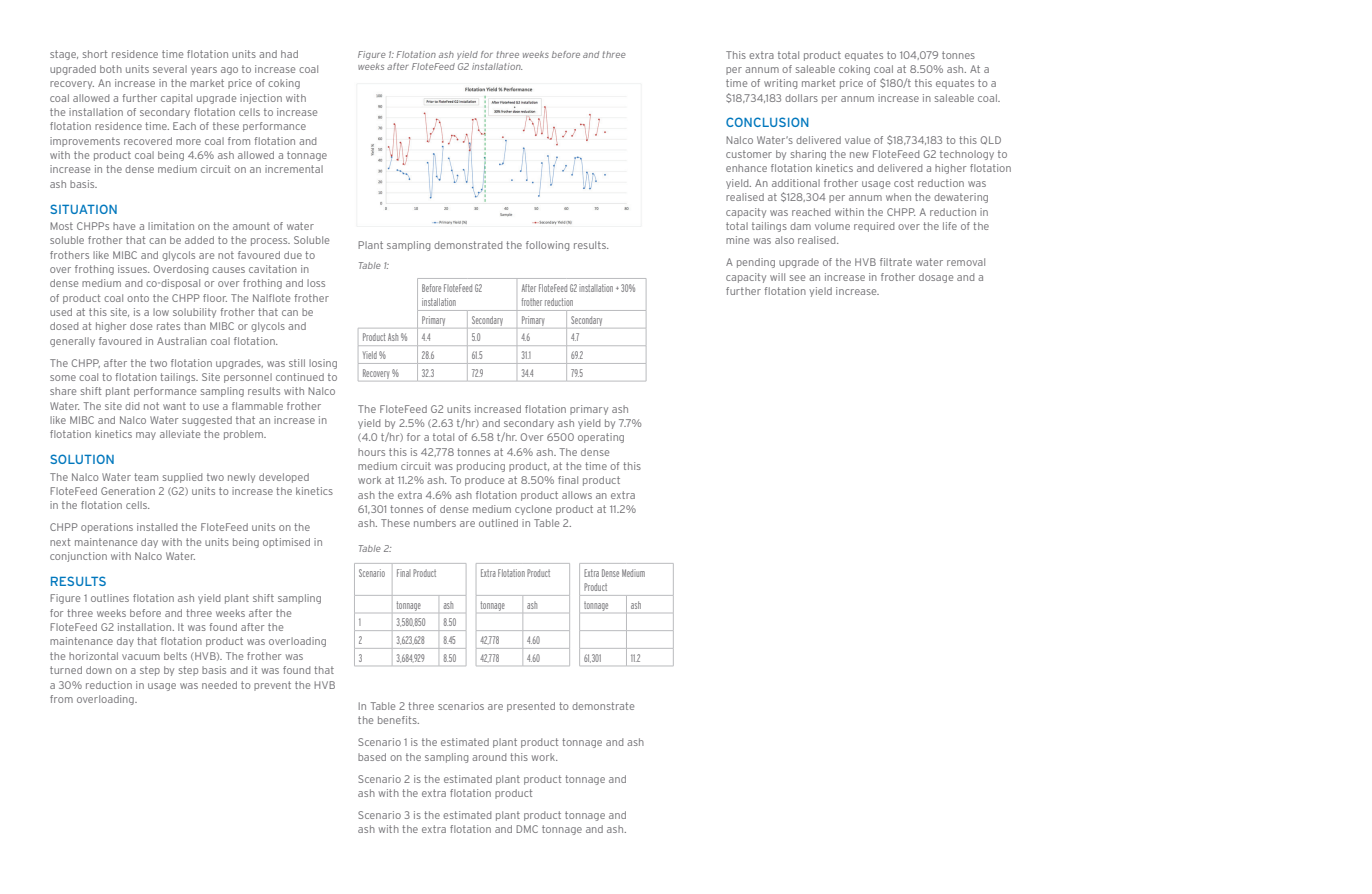 This screenshot has width=1372, height=894. What do you see at coordinates (498, 523) in the screenshot?
I see `outlined` at bounding box center [498, 523].
